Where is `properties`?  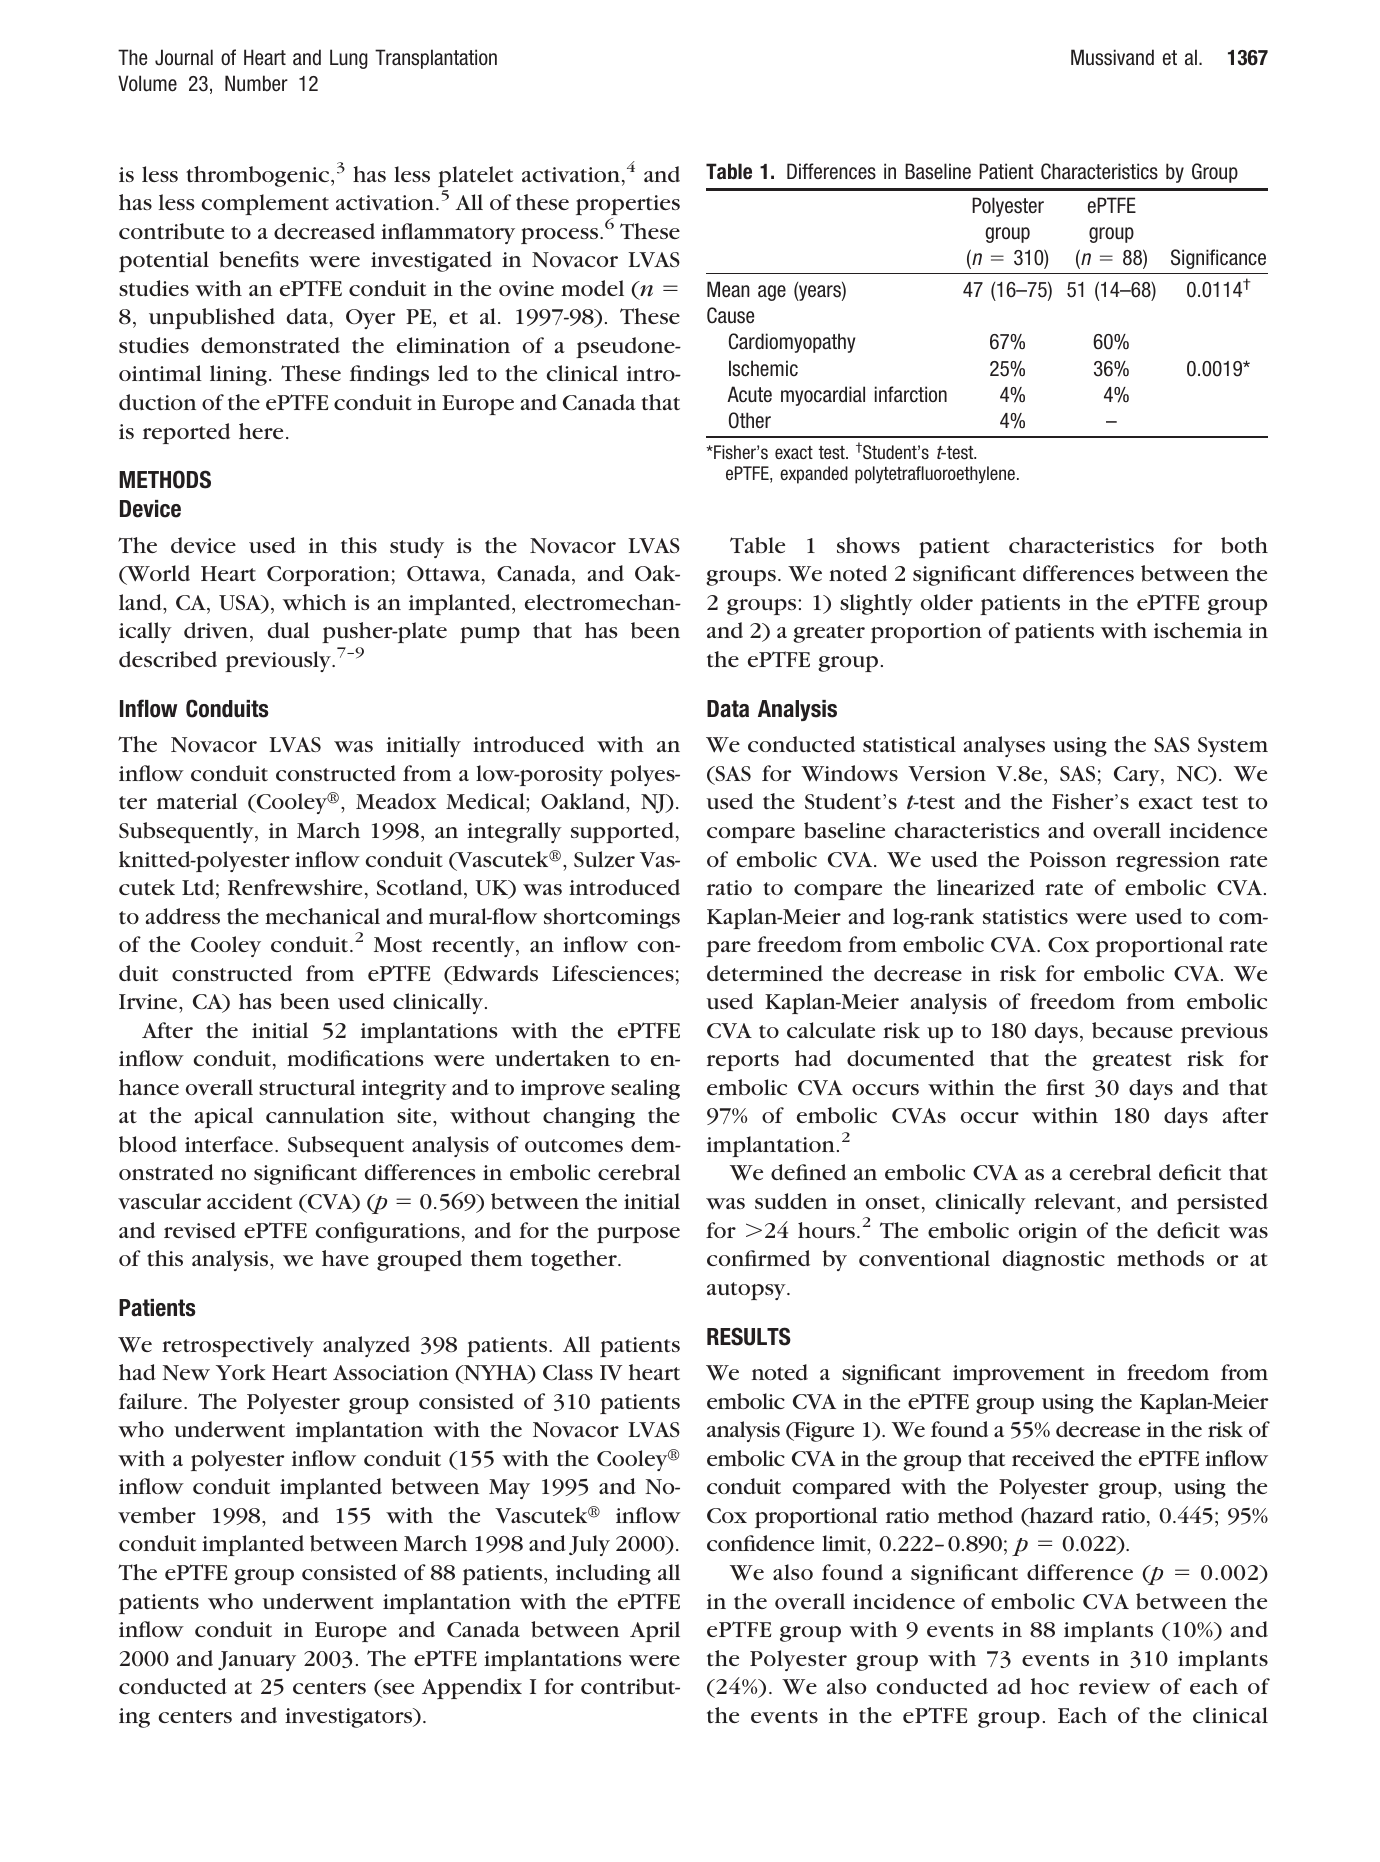 properties is located at coordinates (628, 205).
